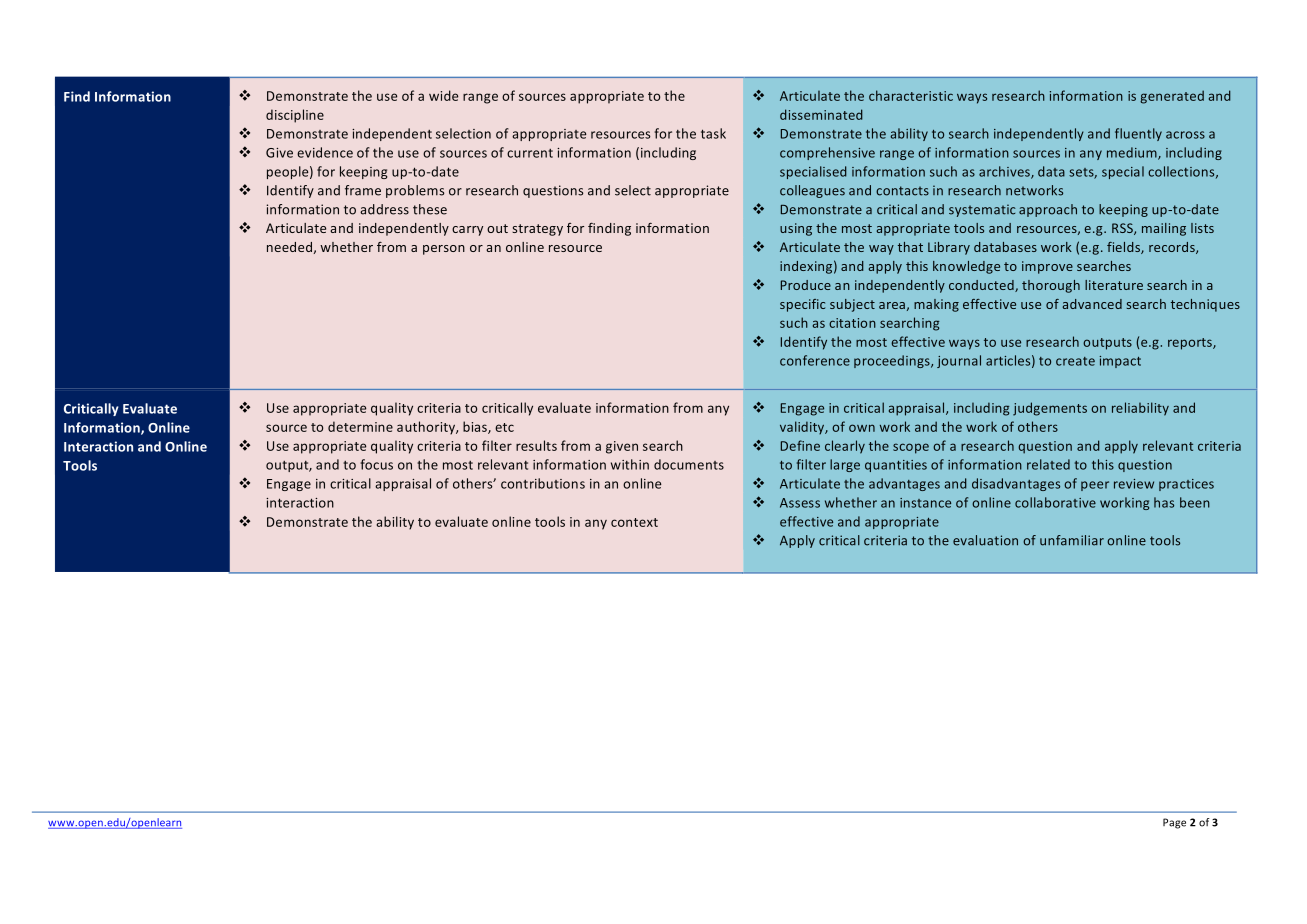  I want to click on wide, so click(443, 95).
